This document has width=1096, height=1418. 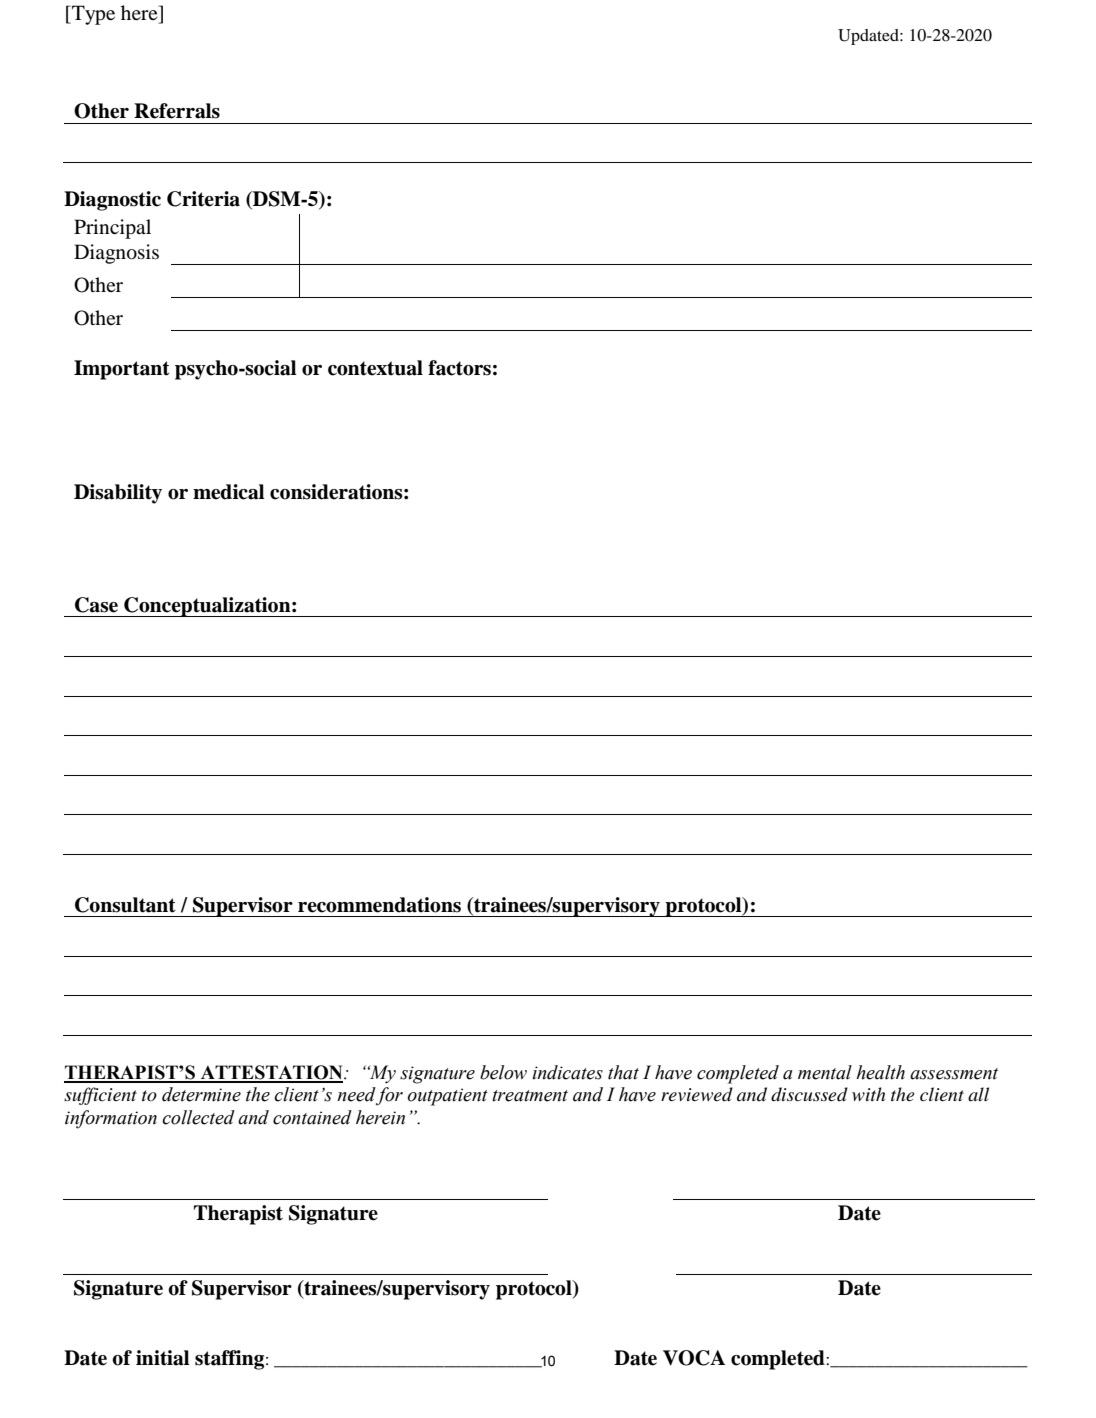 What do you see at coordinates (880, 1072) in the document?
I see `health` at bounding box center [880, 1072].
